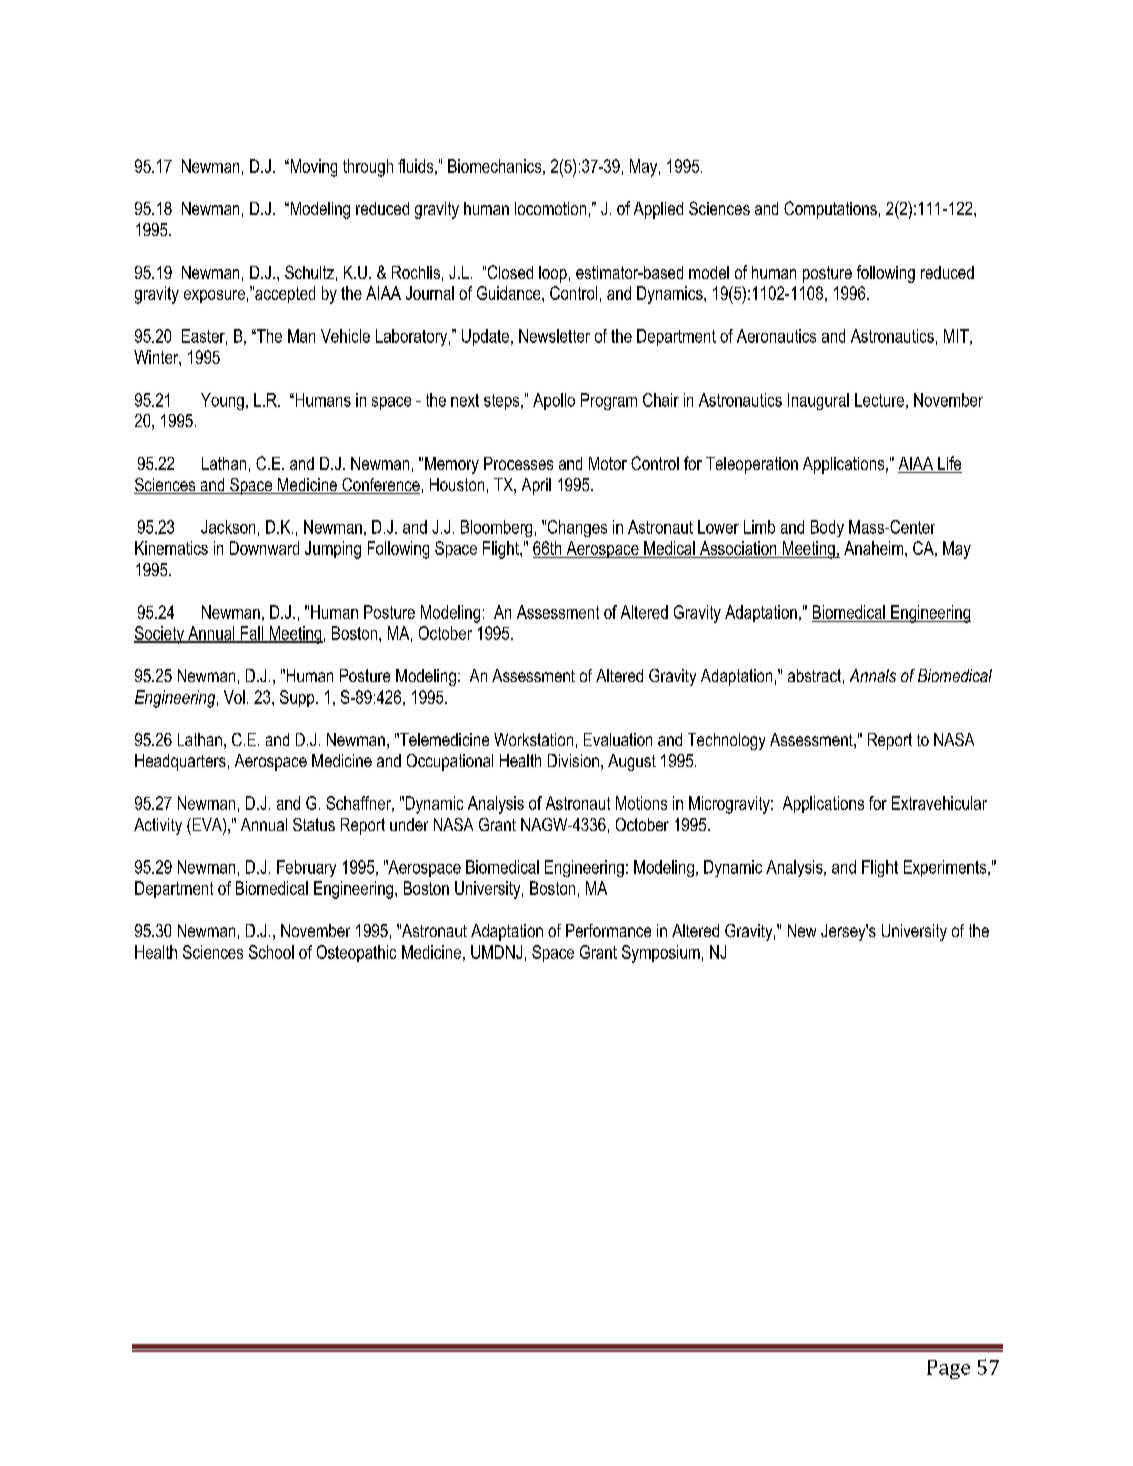  What do you see at coordinates (608, 930) in the page?
I see `Performance` at bounding box center [608, 930].
